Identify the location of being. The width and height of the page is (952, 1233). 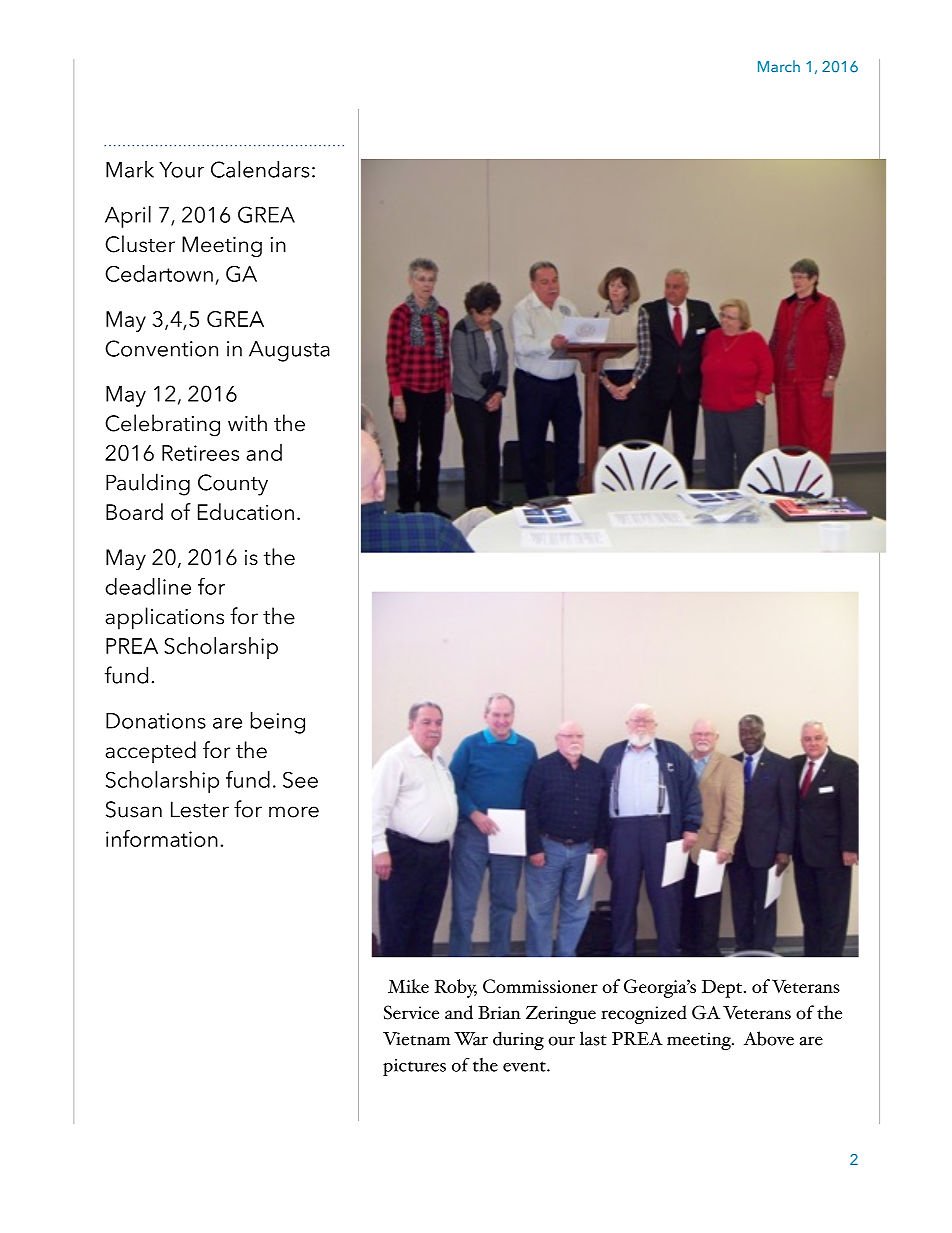
(278, 723).
